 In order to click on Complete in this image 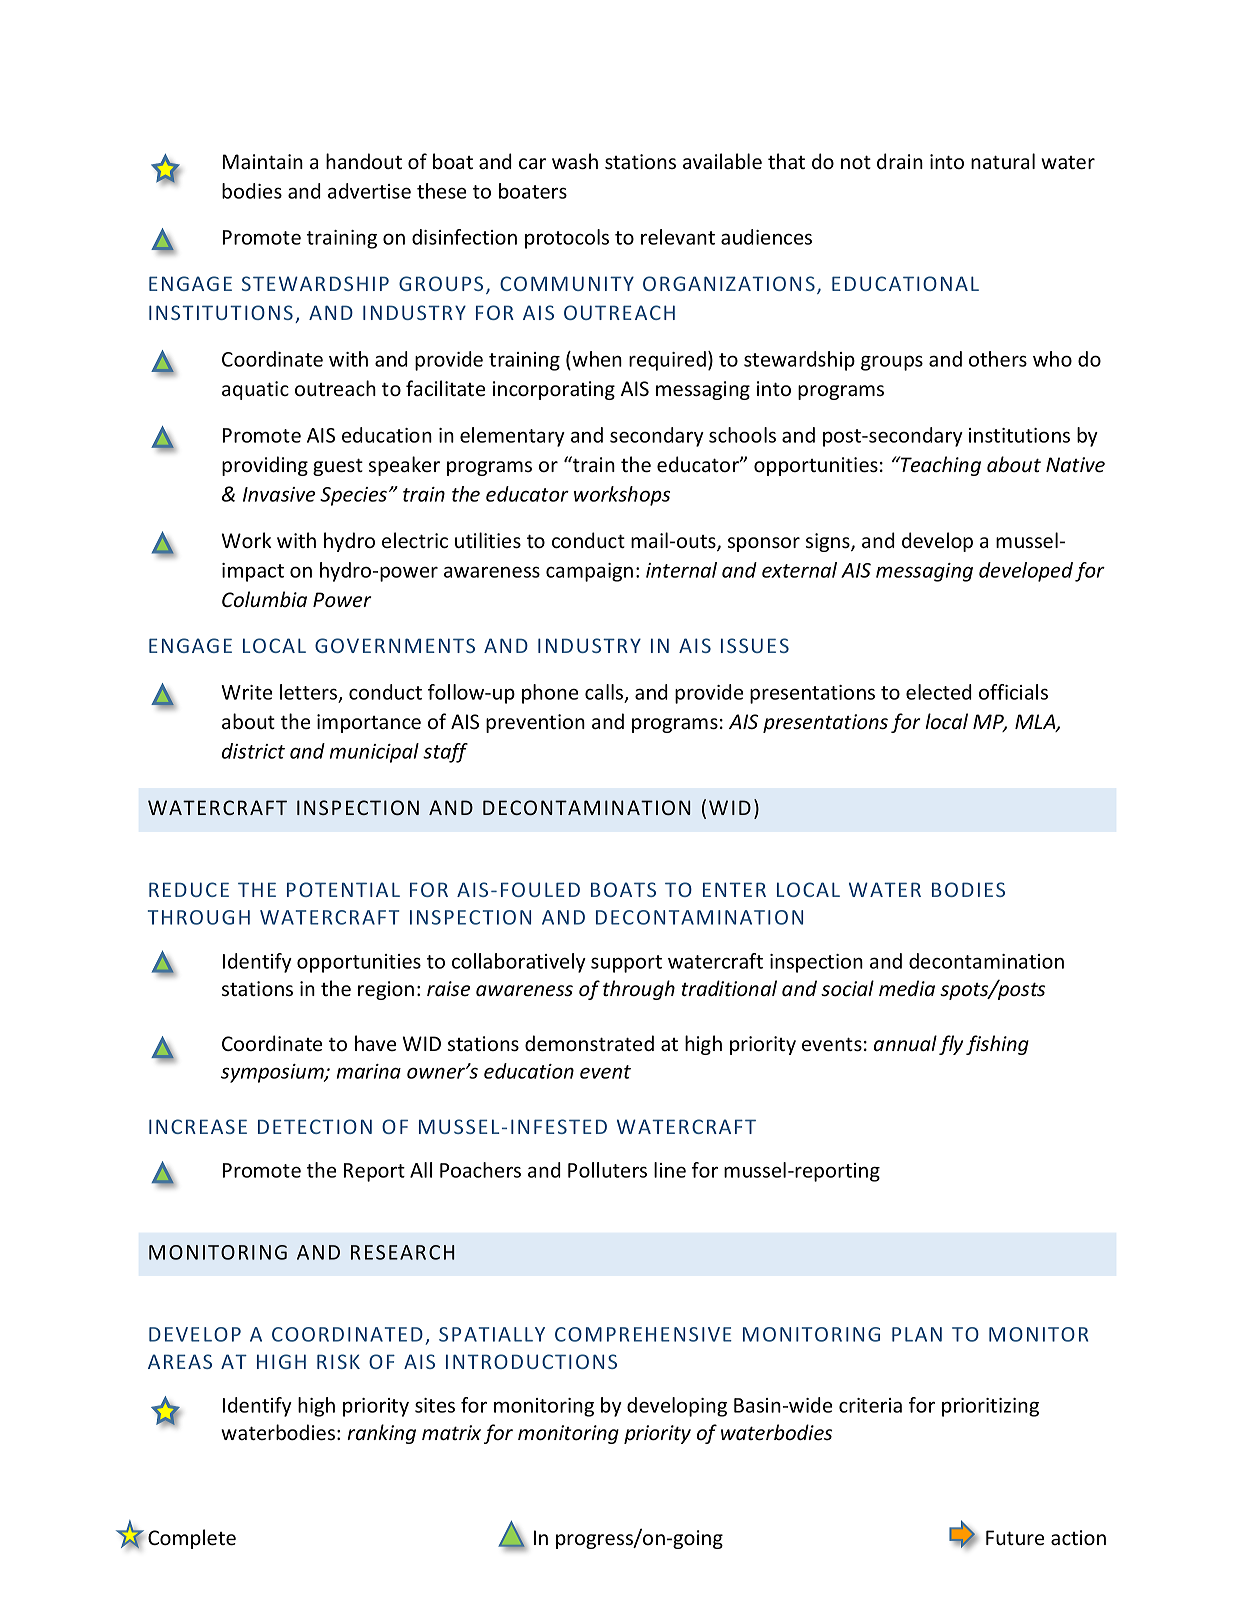, I will do `click(192, 1539)`.
